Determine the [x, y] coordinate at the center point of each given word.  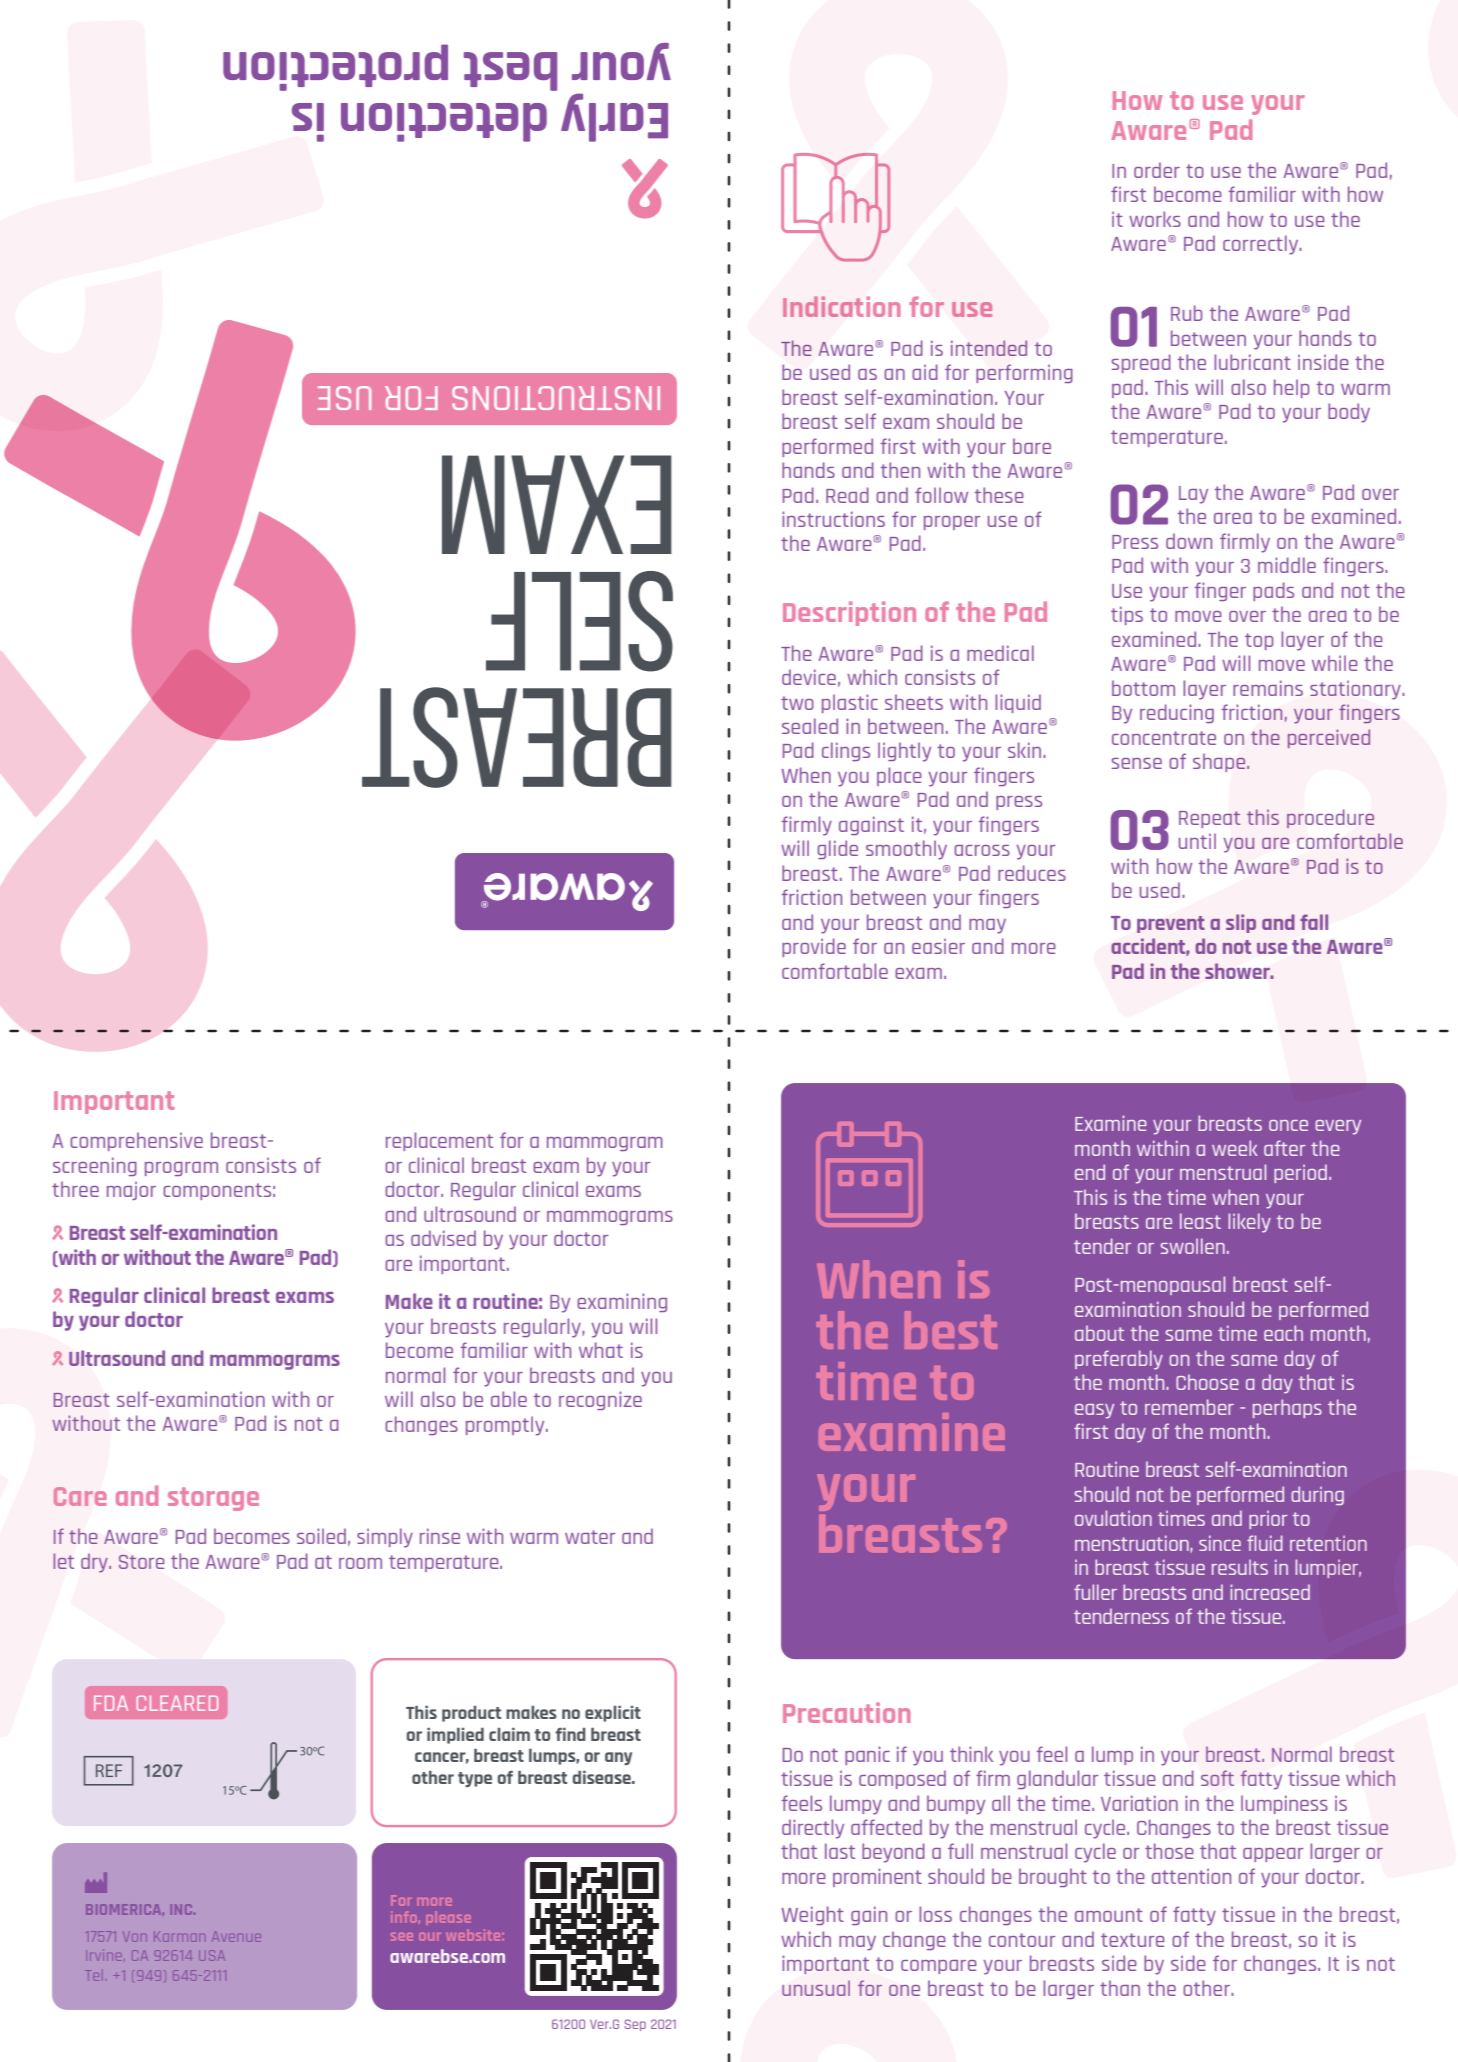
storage [213, 1499]
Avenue [237, 1936]
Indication [841, 306]
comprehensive [136, 1141]
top [1259, 641]
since [1220, 1543]
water [590, 1537]
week [1235, 1148]
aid [925, 372]
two [797, 703]
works [1155, 219]
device [809, 677]
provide [814, 947]
